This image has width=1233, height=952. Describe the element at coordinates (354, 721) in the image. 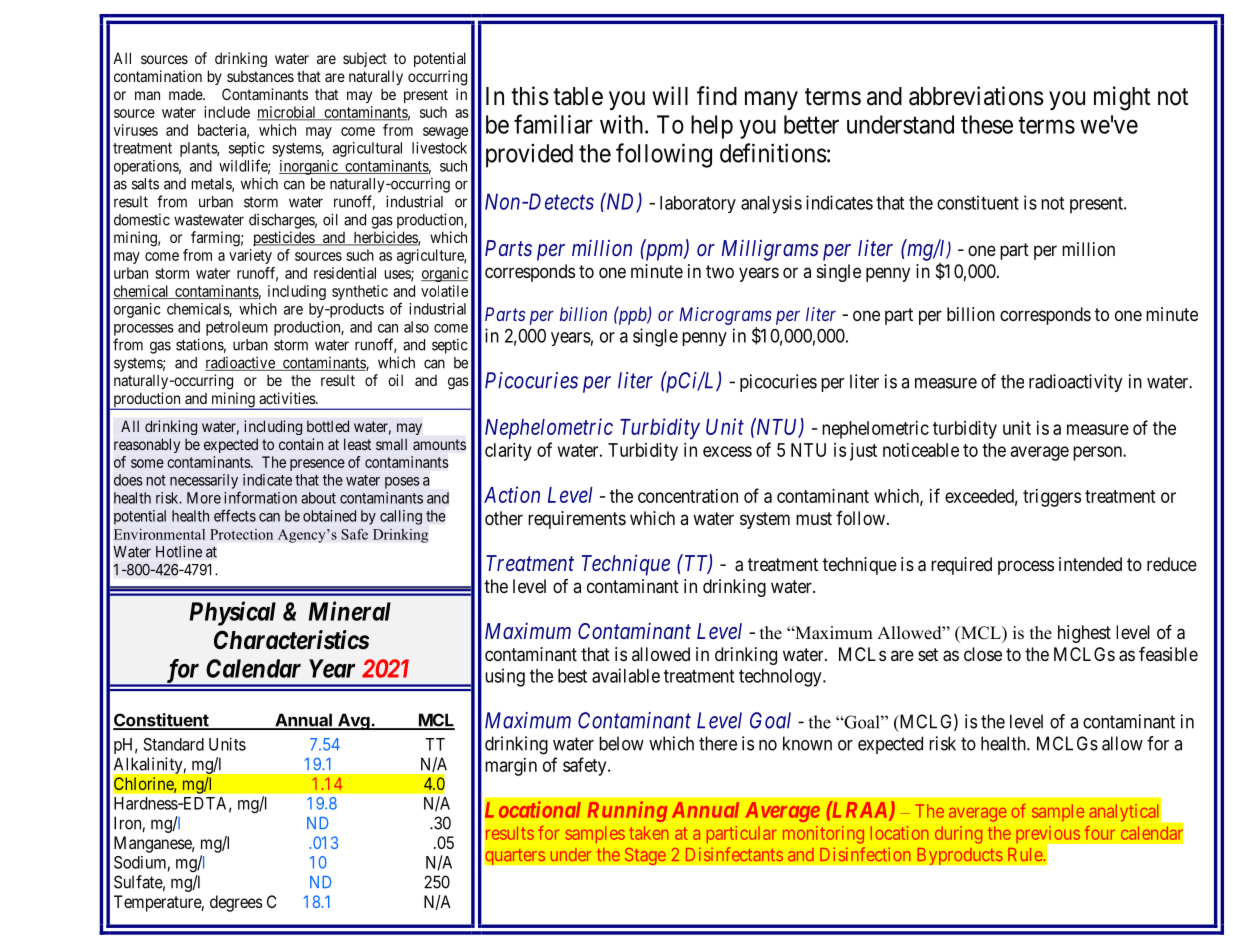

I see `Avg` at that location.
